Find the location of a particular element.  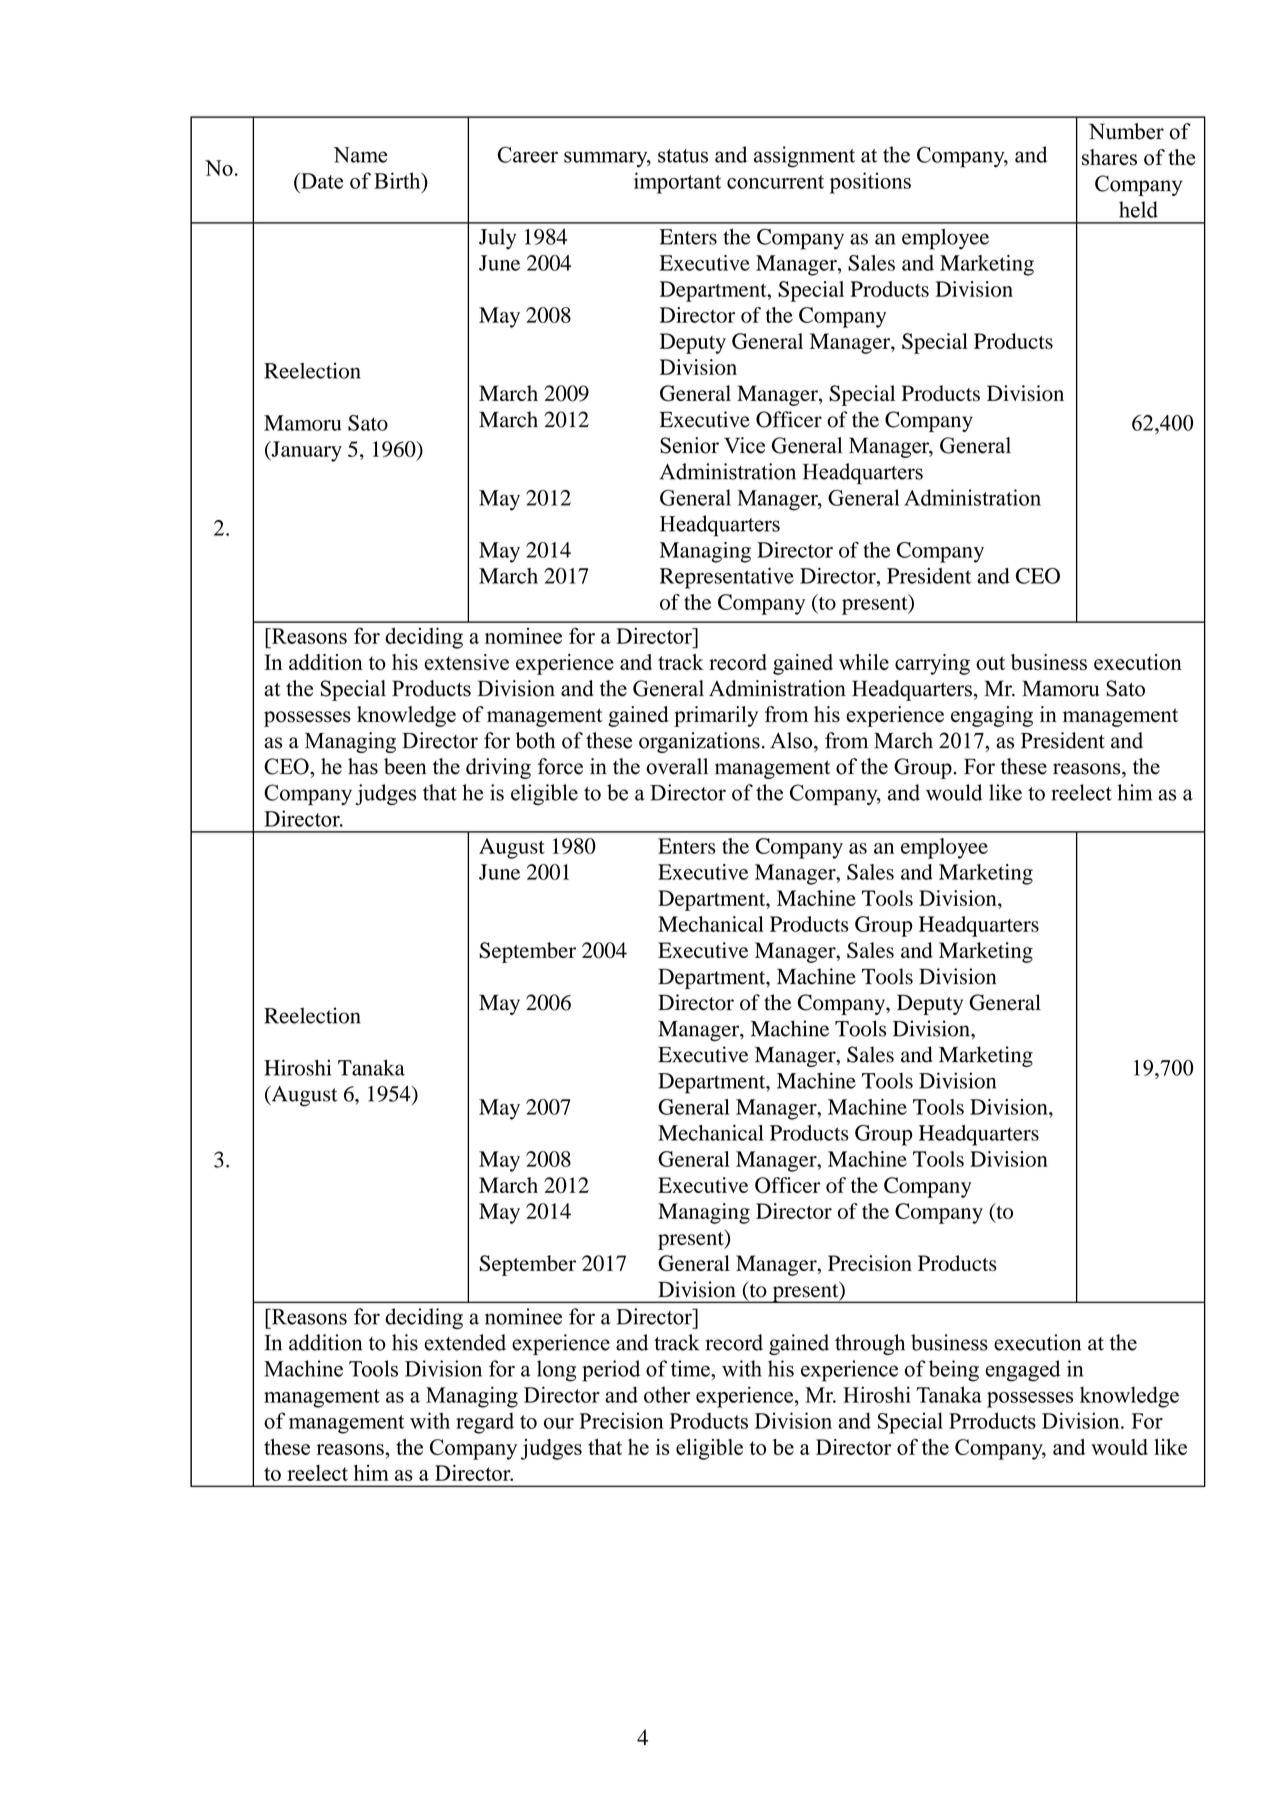

shares is located at coordinates (1109, 157).
